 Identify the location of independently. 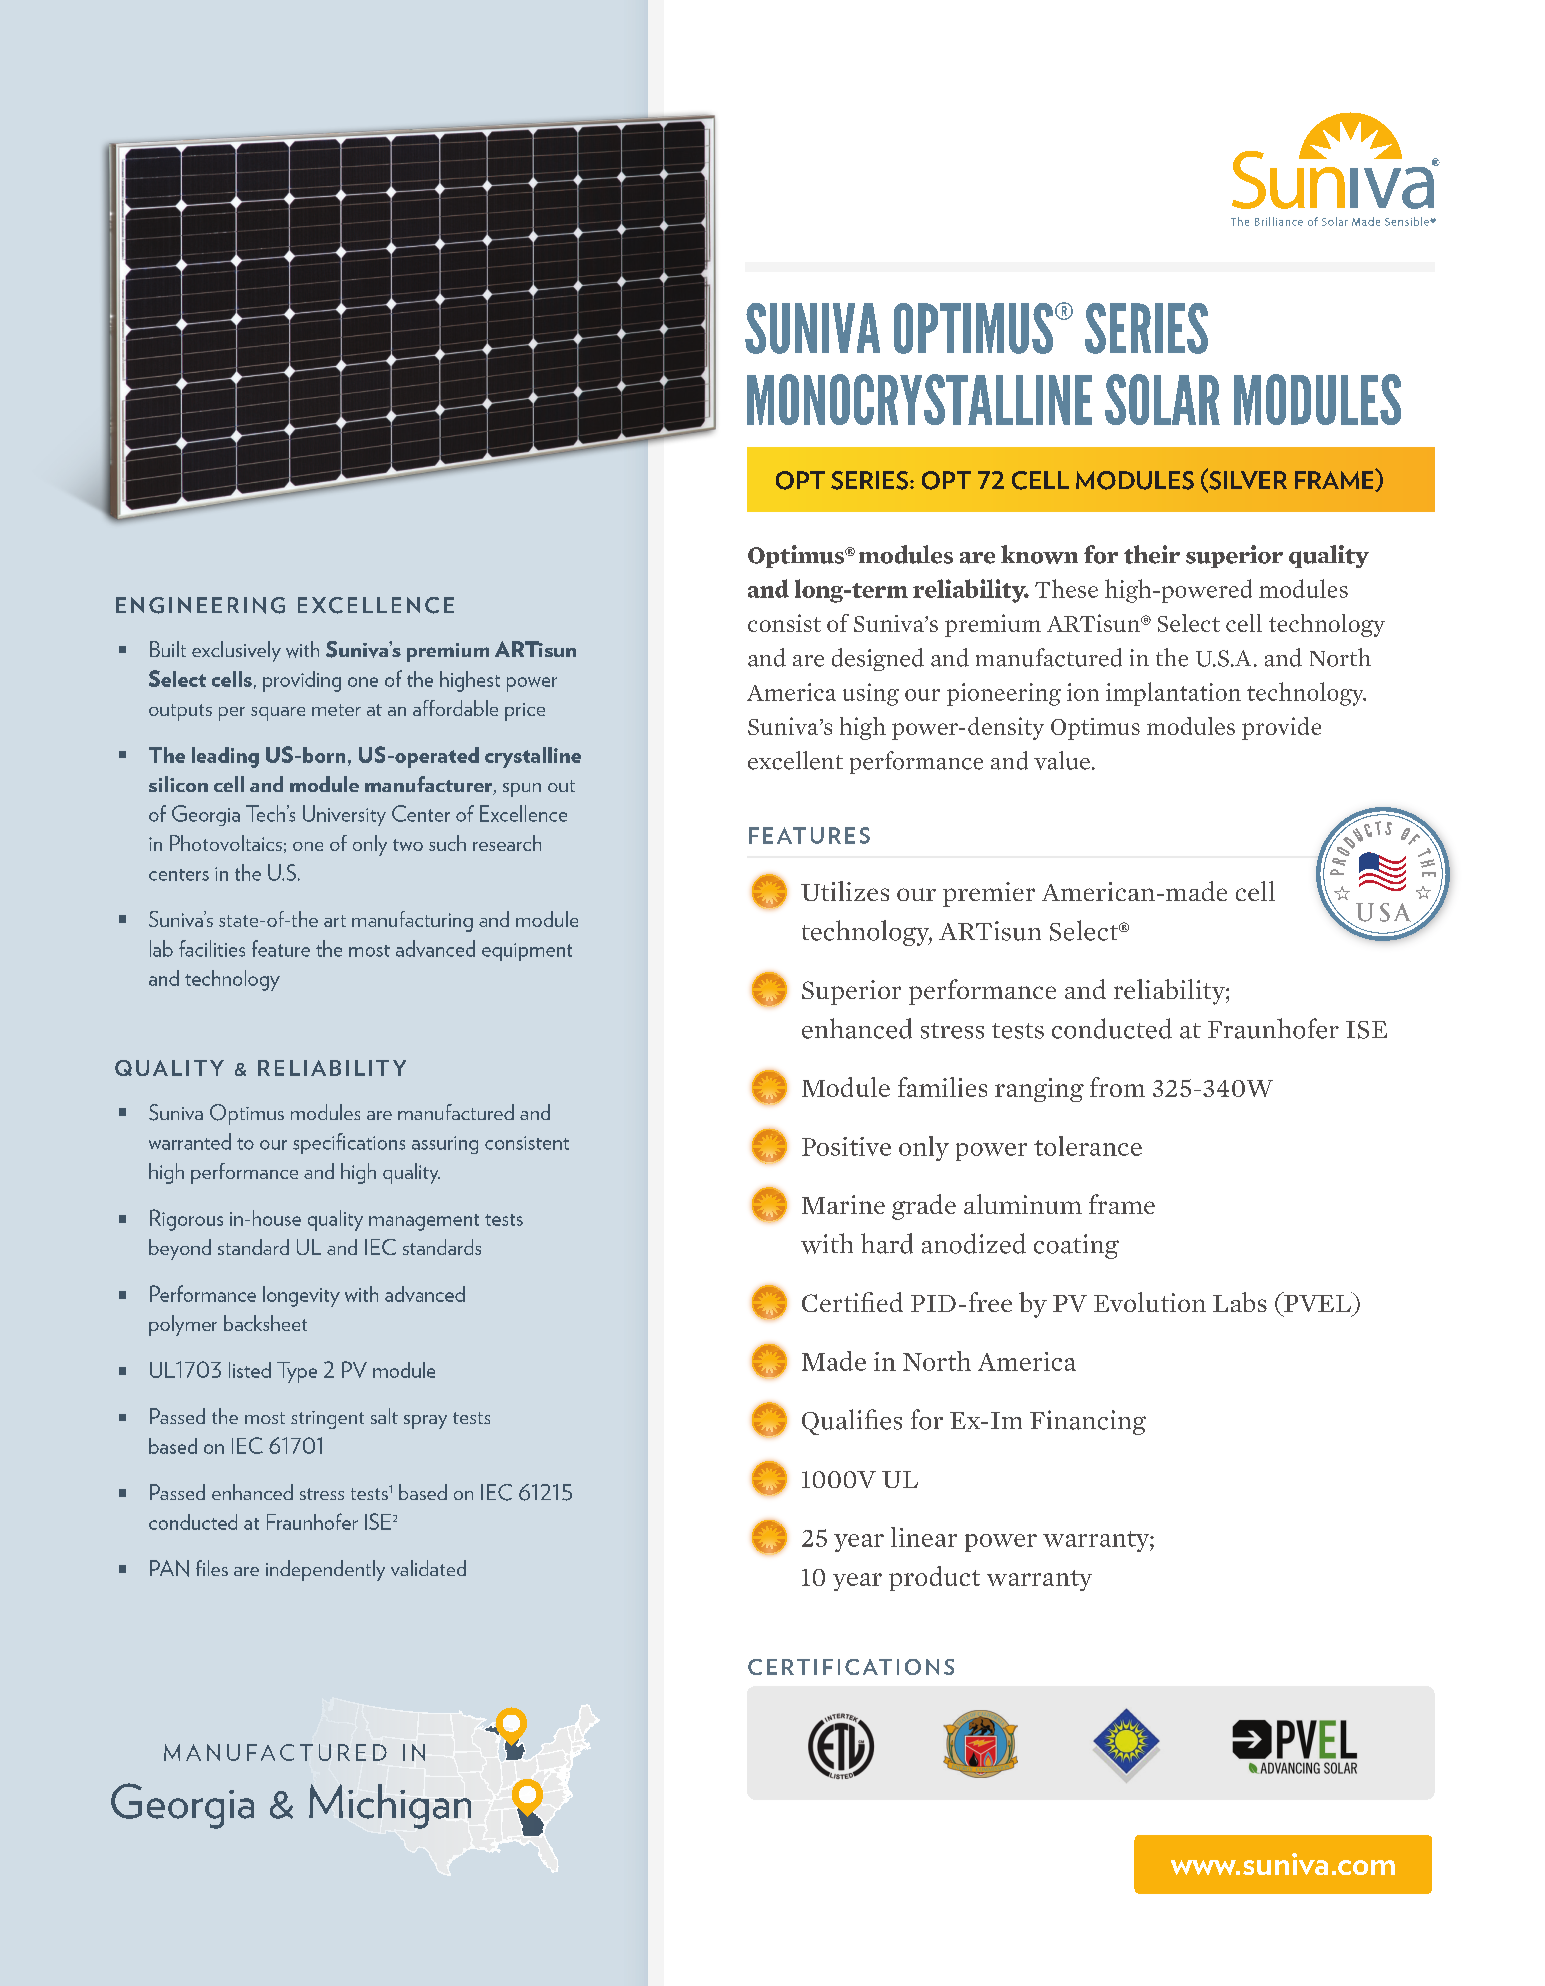
(325, 1570).
